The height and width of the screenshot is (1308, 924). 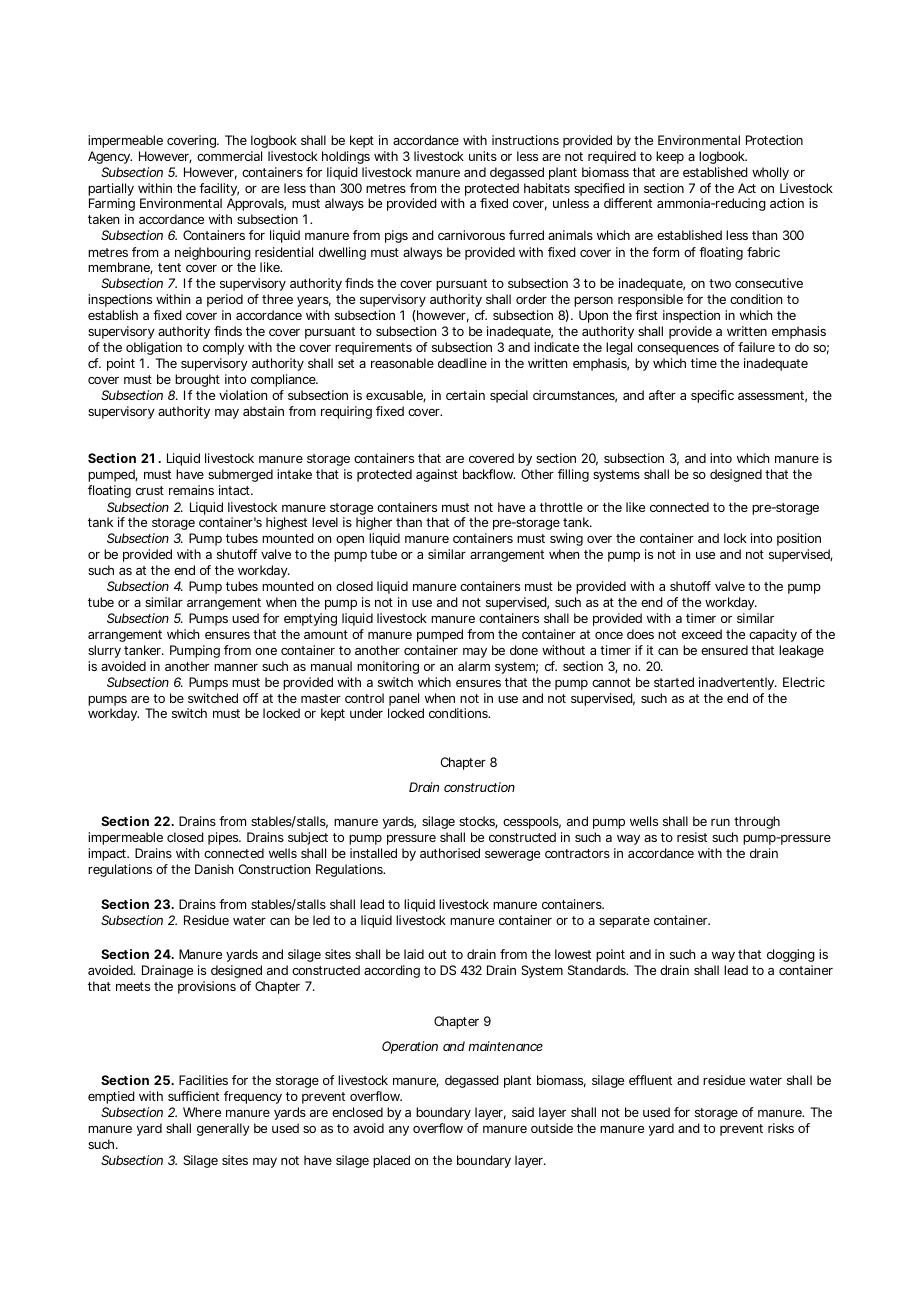 What do you see at coordinates (236, 667) in the screenshot?
I see `manner` at bounding box center [236, 667].
